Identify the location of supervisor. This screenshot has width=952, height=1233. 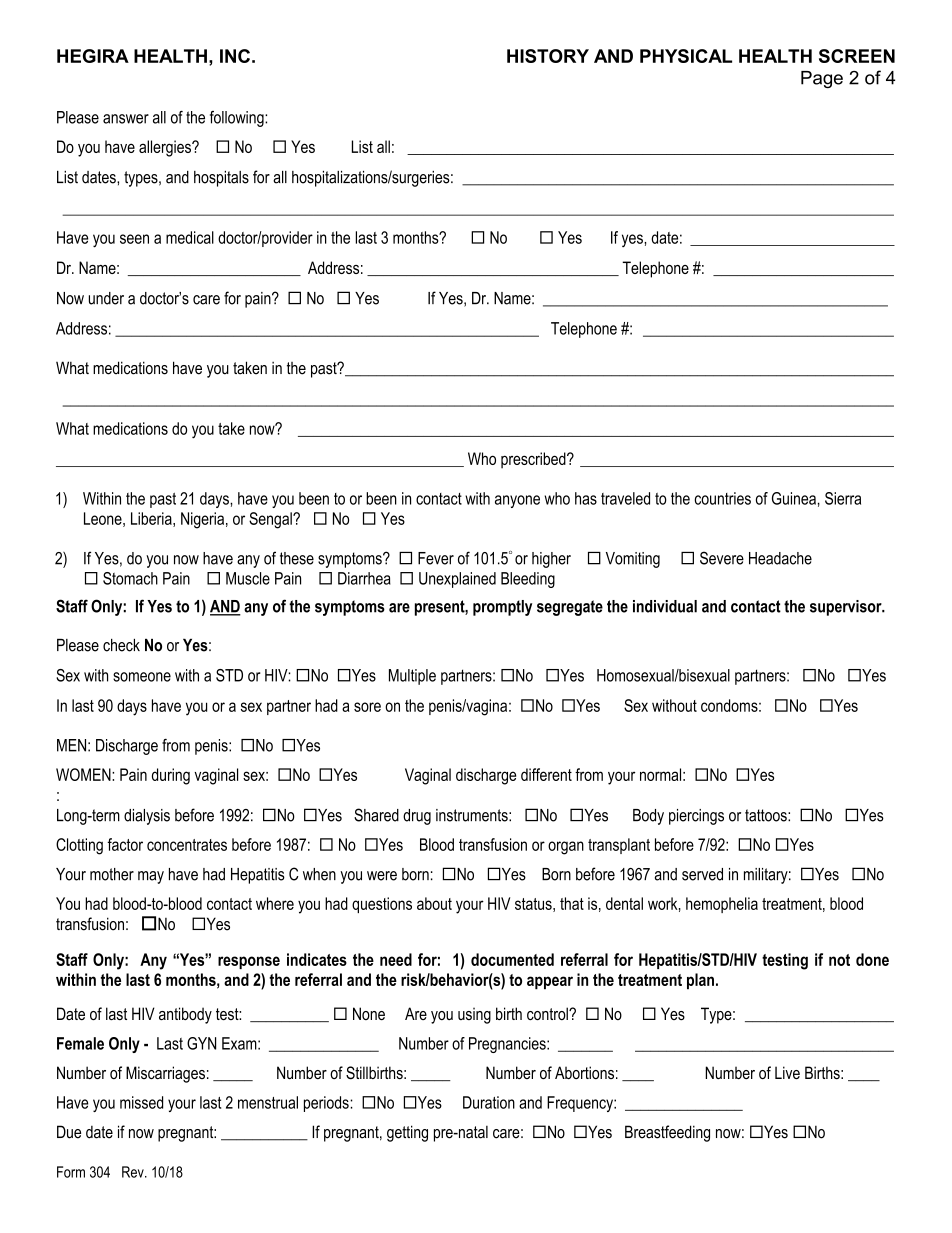
(847, 608).
